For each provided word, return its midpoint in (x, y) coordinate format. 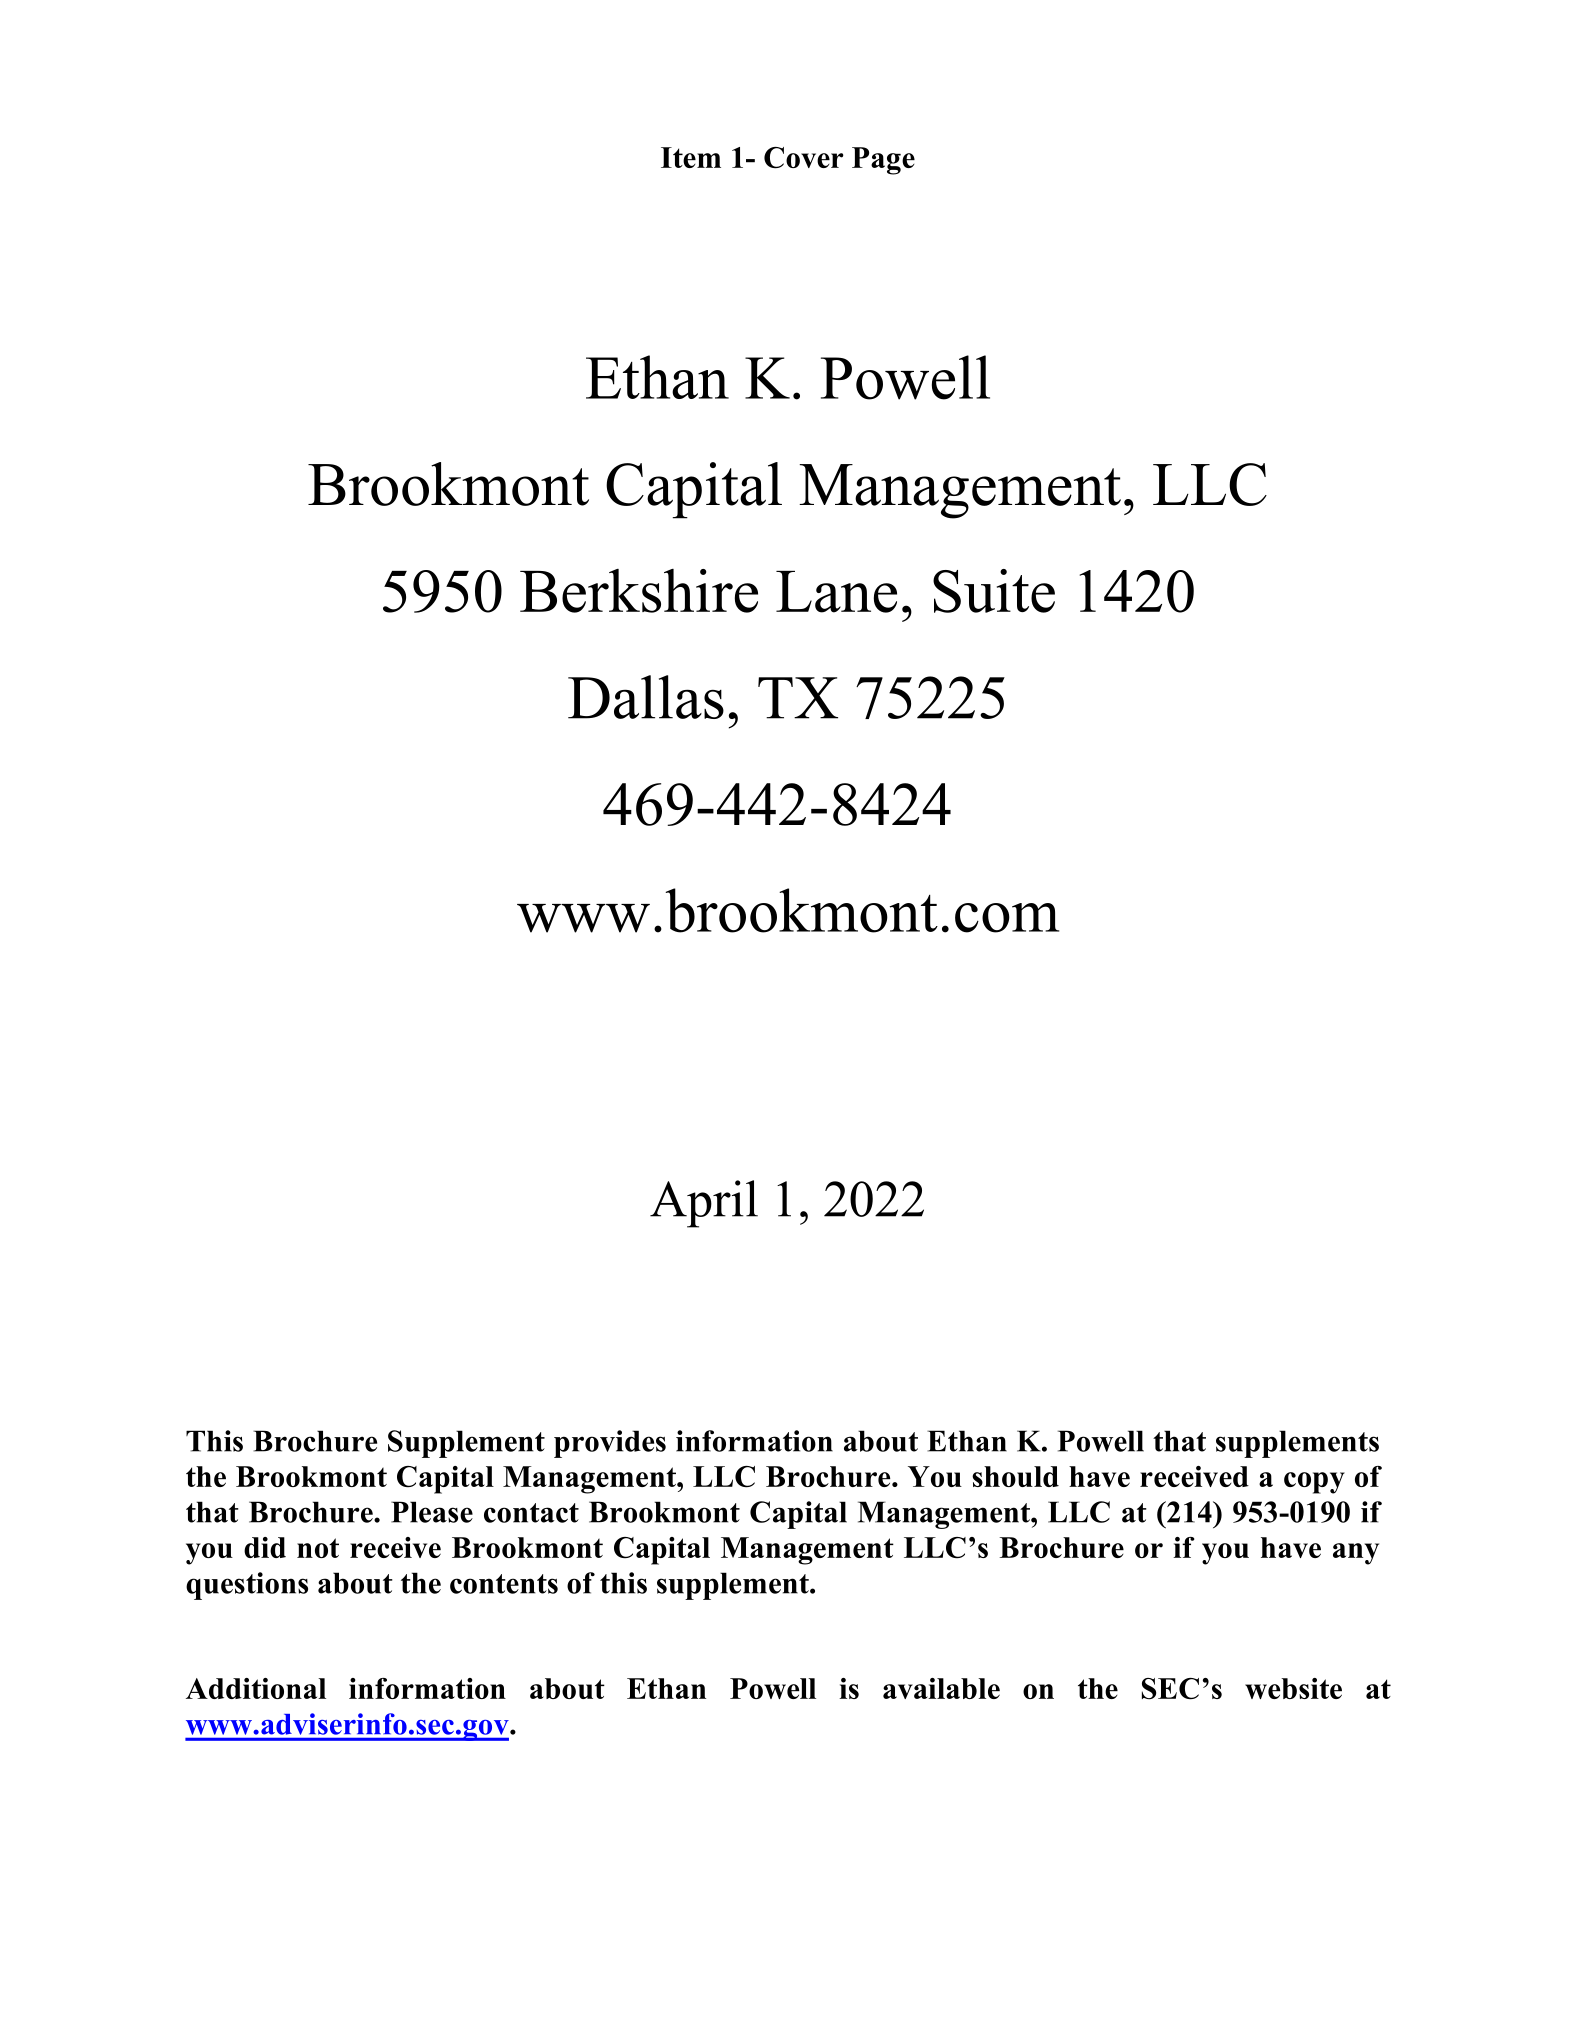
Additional (256, 1688)
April (704, 1204)
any (1356, 1554)
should (1015, 1476)
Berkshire (639, 591)
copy (1314, 1483)
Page (883, 161)
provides (610, 1444)
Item (691, 157)
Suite (994, 591)
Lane (836, 592)
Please (432, 1512)
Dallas (646, 697)
